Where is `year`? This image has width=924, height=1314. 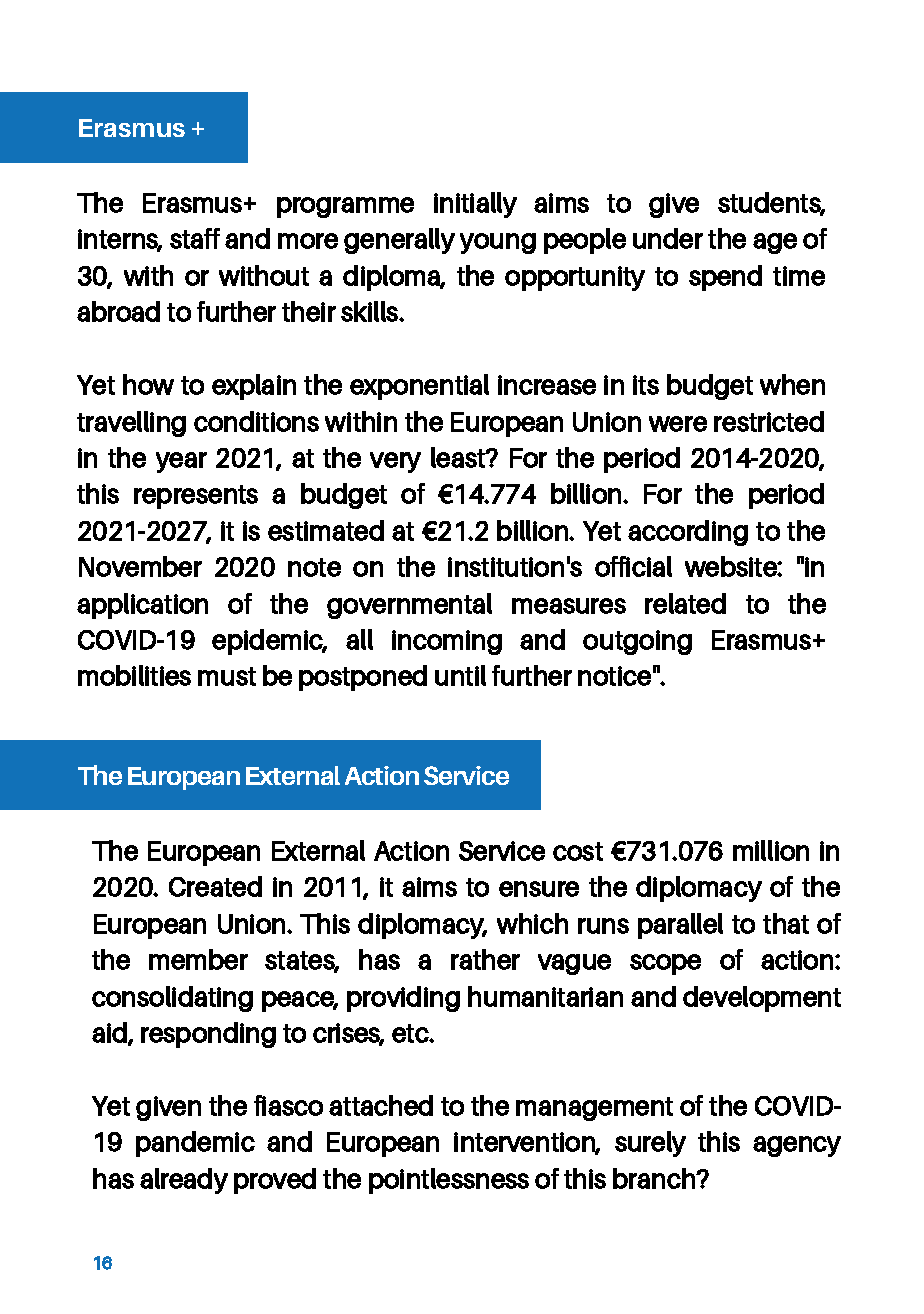 year is located at coordinates (181, 462).
